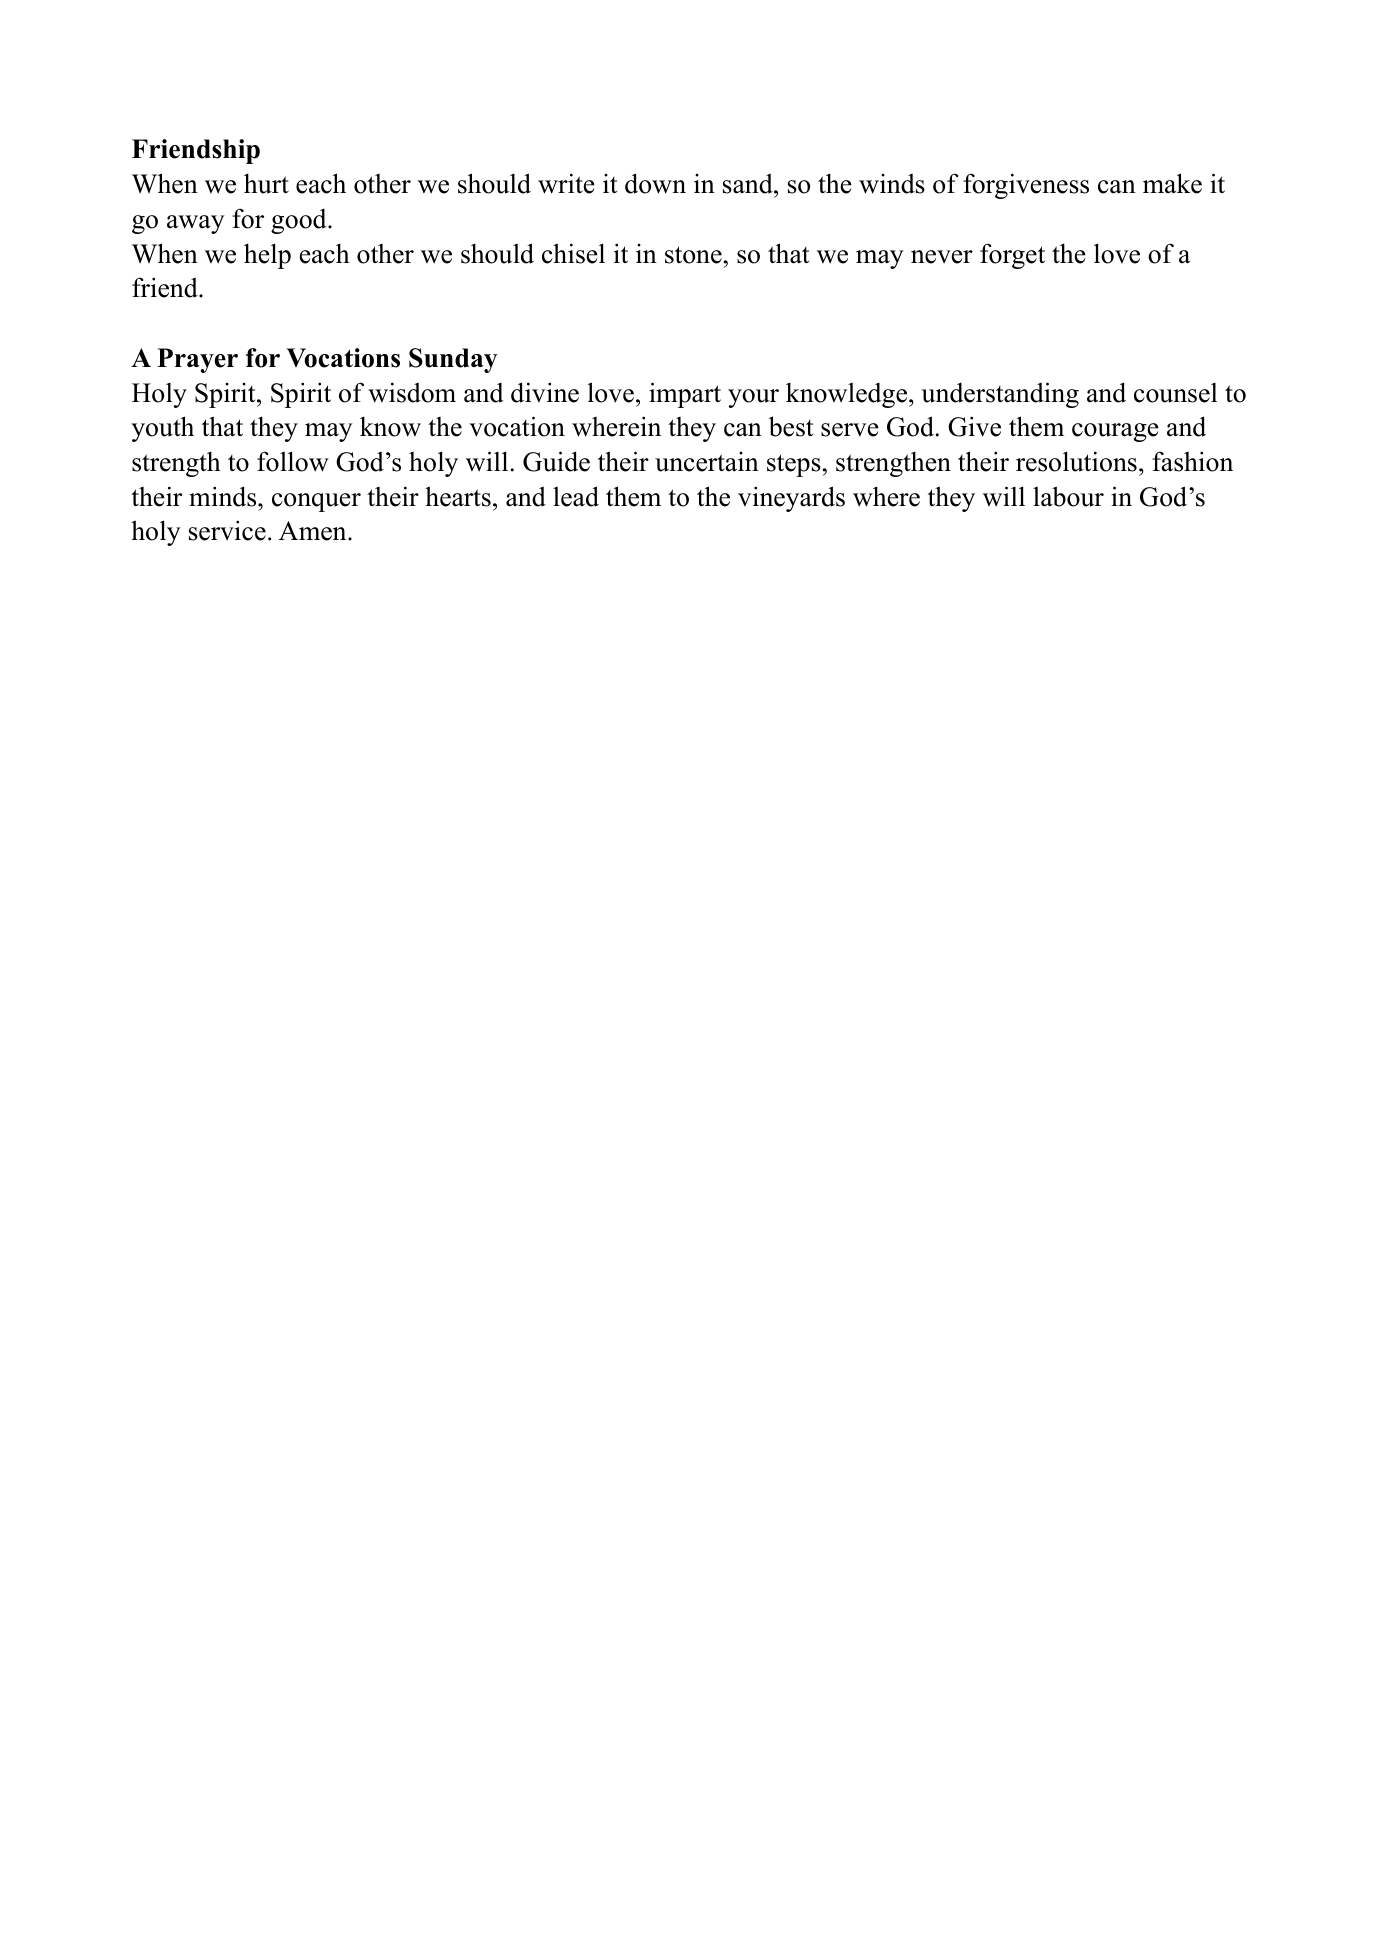  What do you see at coordinates (1012, 256) in the image?
I see `forget` at bounding box center [1012, 256].
